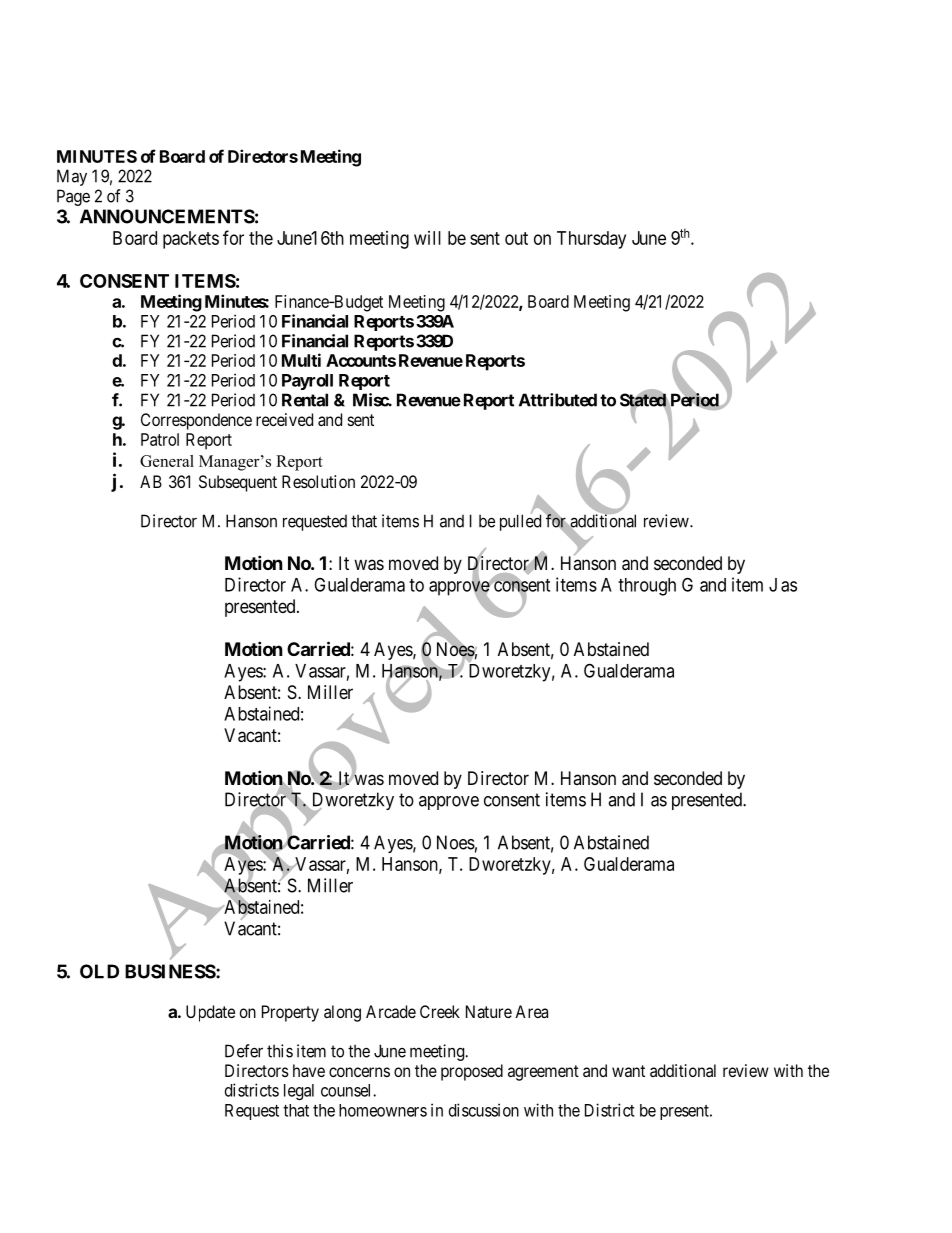 This screenshot has height=1233, width=952. Describe the element at coordinates (543, 1073) in the screenshot. I see `agreement` at that location.
